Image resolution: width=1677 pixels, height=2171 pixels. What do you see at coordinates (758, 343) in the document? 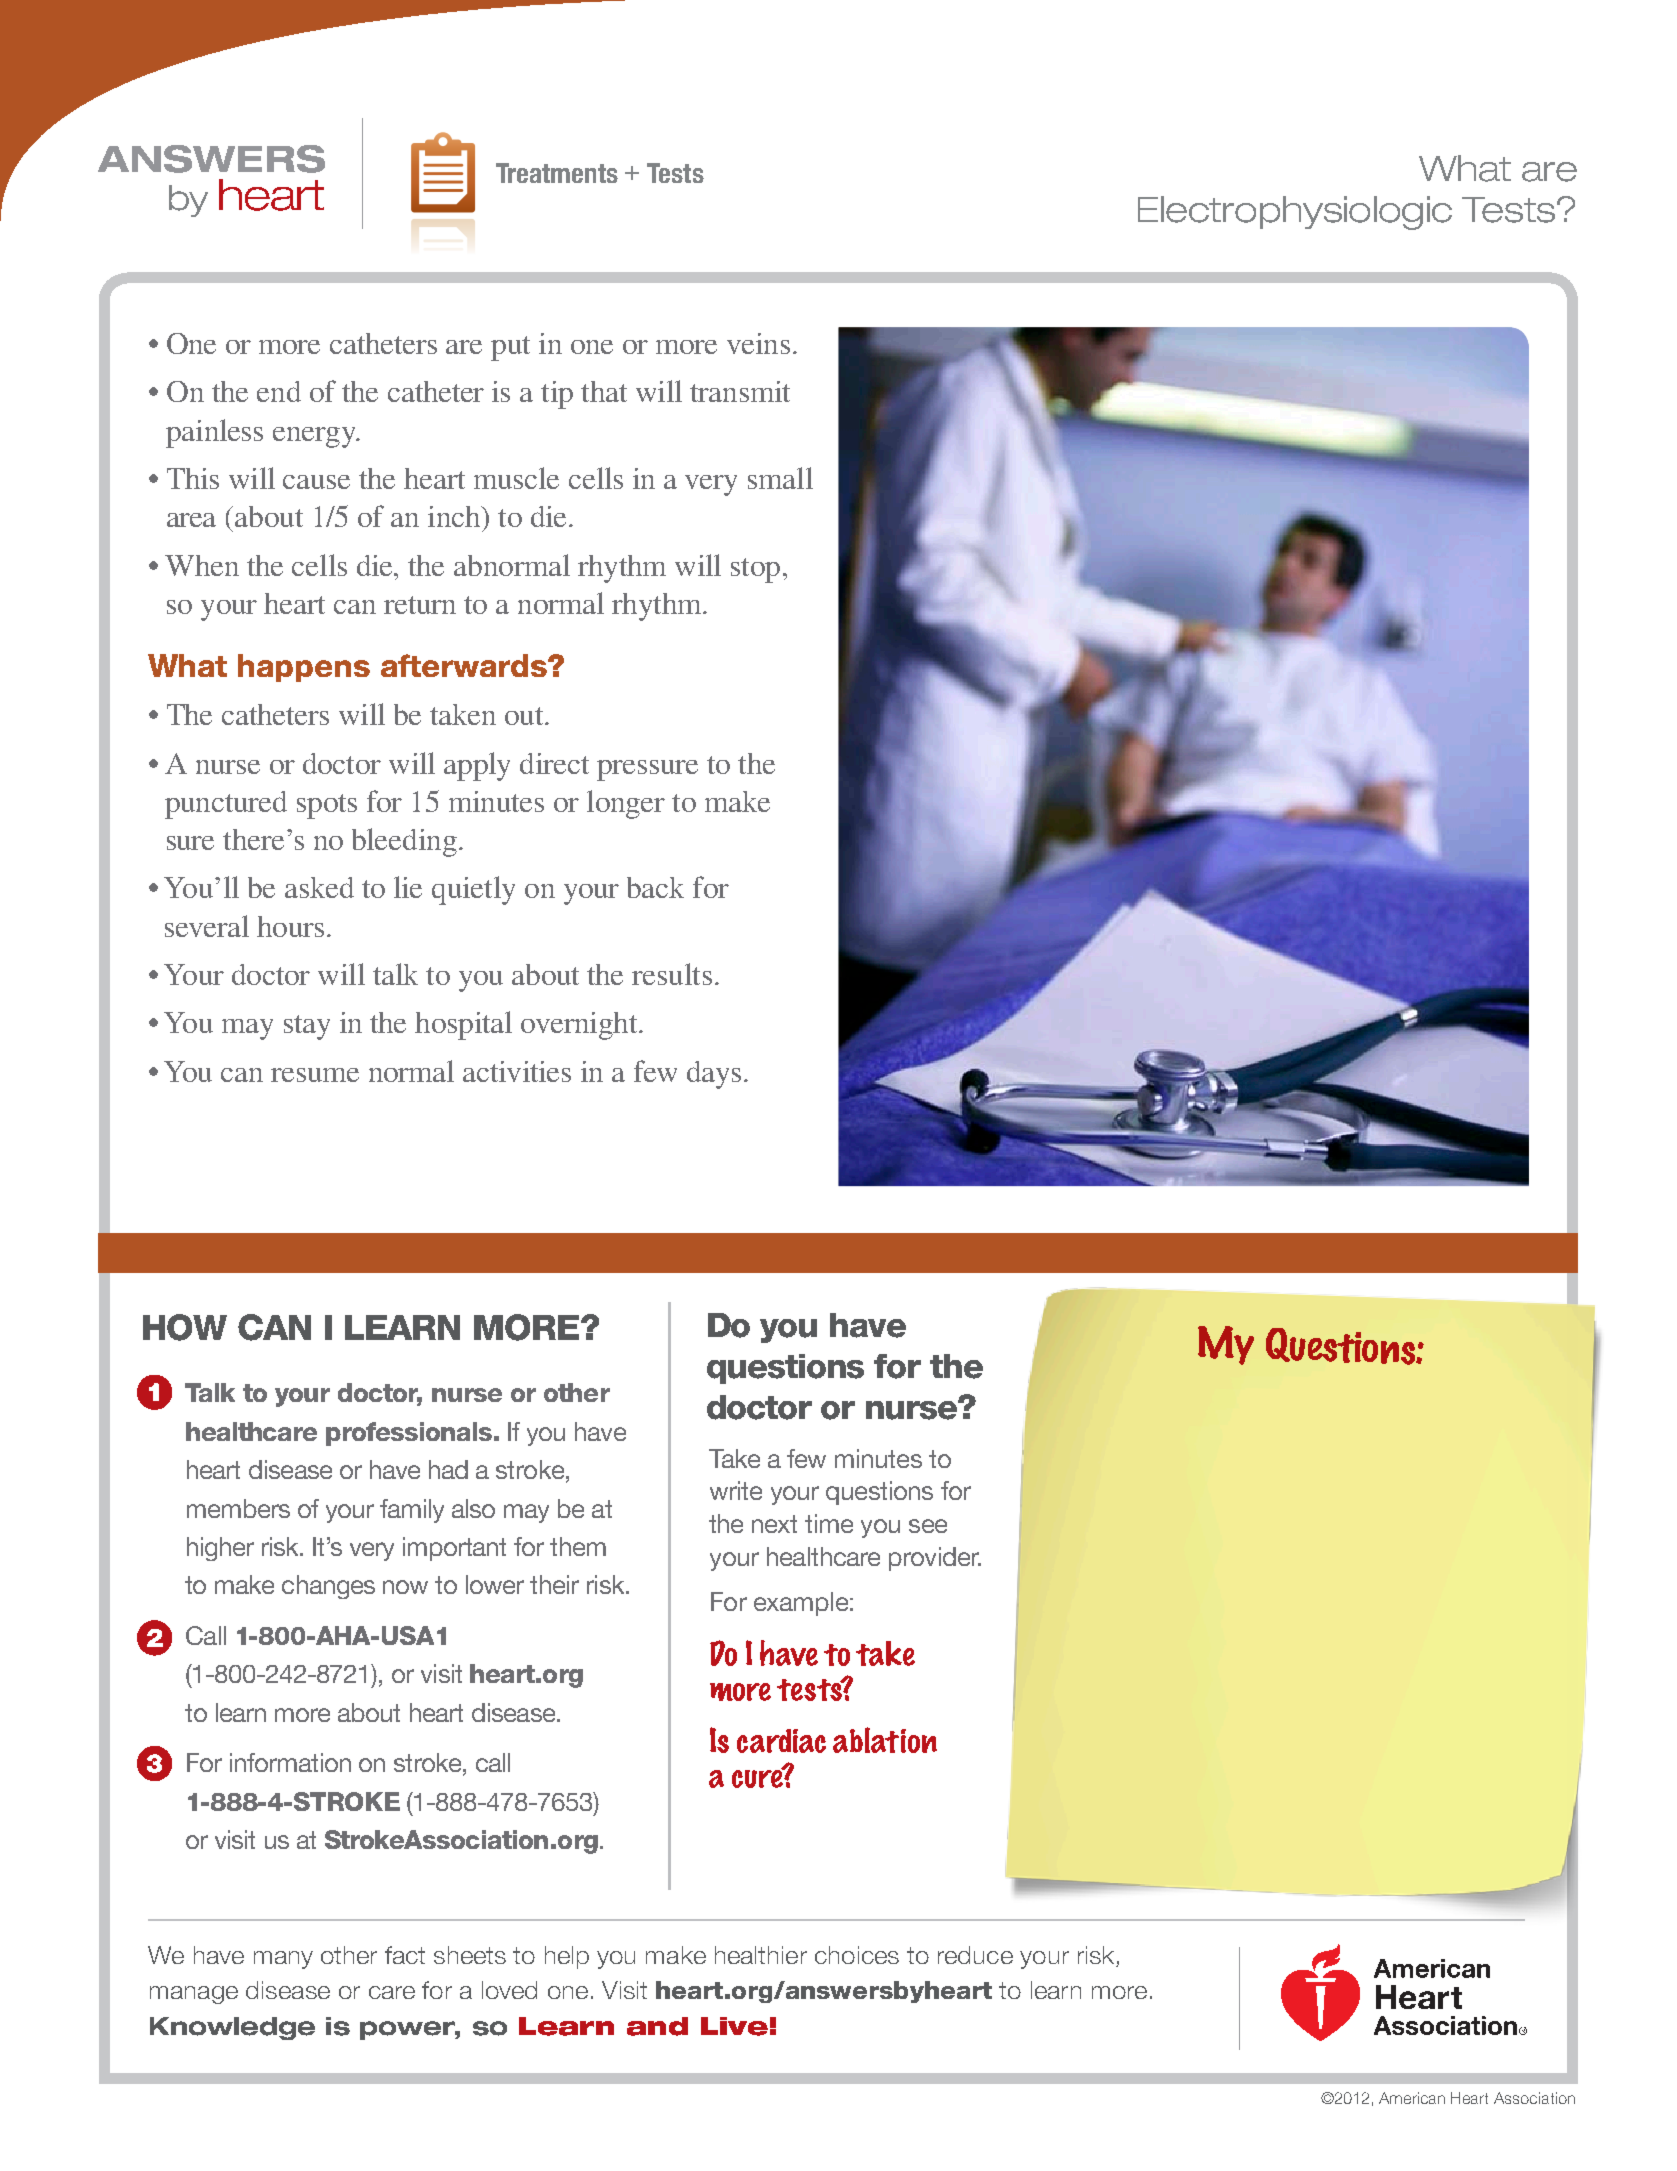
I see `veins` at bounding box center [758, 343].
